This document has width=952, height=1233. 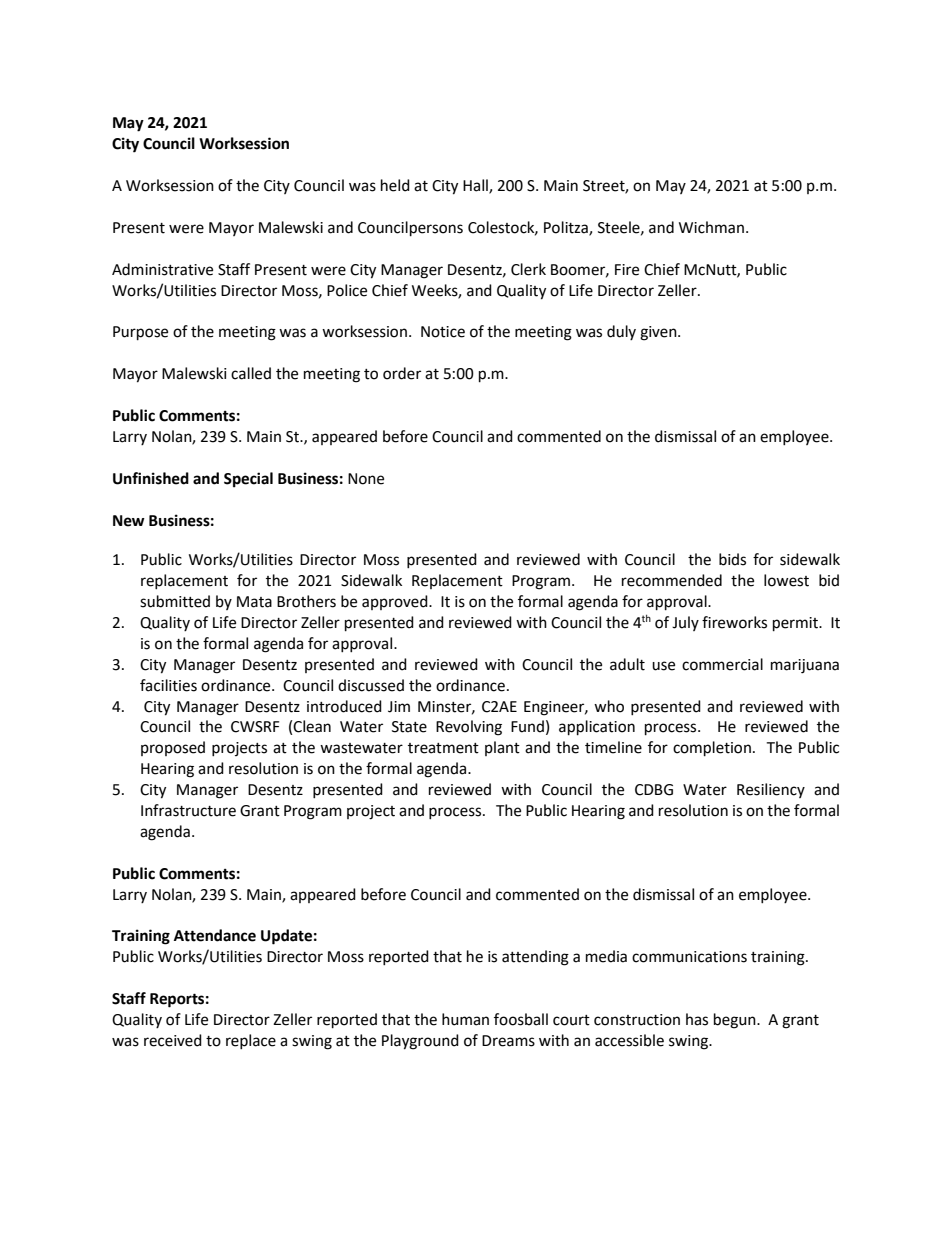 What do you see at coordinates (712, 749) in the document?
I see `completion` at bounding box center [712, 749].
